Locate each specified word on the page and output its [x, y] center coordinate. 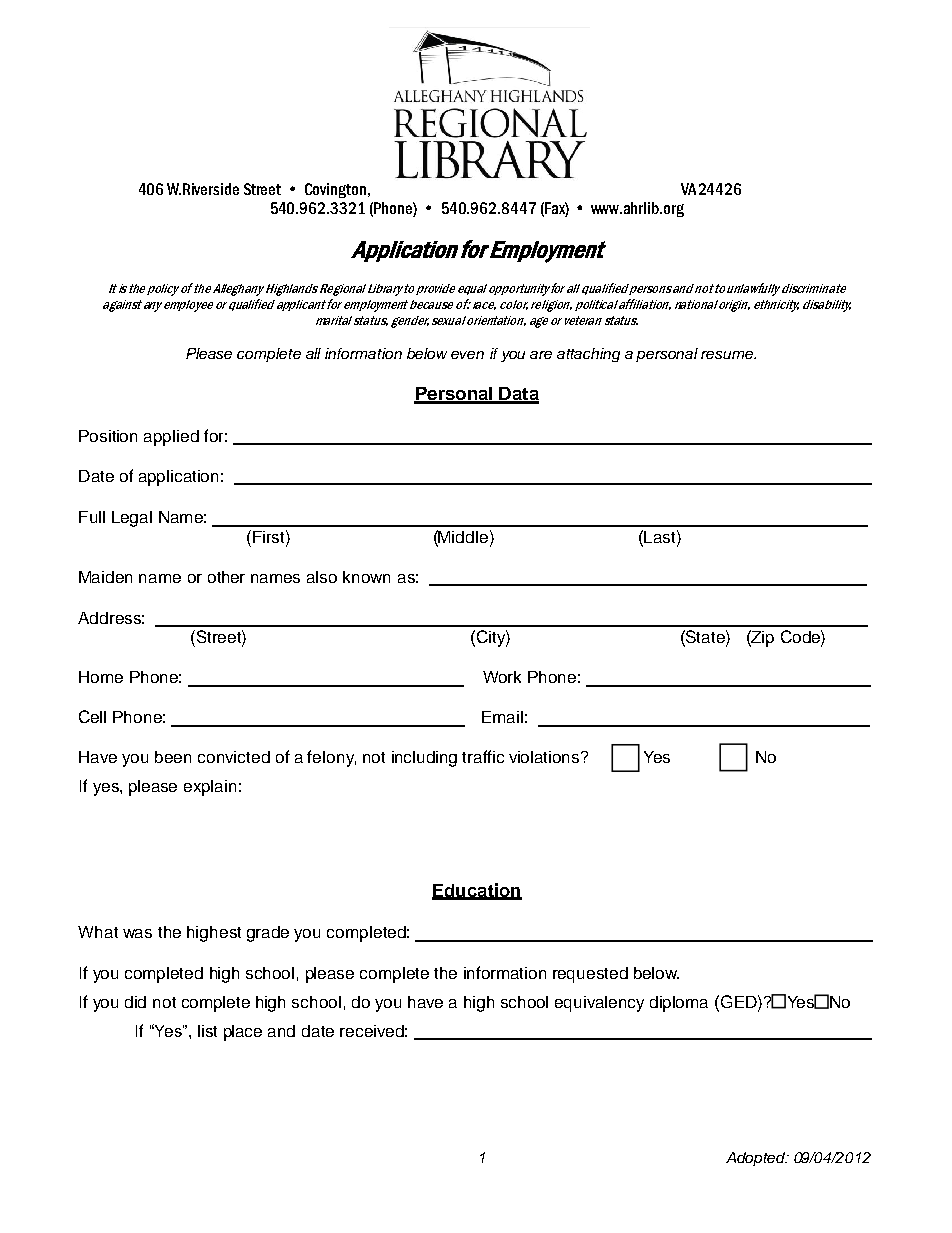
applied [171, 438]
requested [590, 975]
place [243, 1033]
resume [728, 355]
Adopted [757, 1159]
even [467, 355]
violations [545, 757]
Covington [335, 190]
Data [518, 395]
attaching [588, 355]
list [207, 1031]
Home [101, 677]
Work [502, 677]
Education [477, 891]
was [137, 933]
